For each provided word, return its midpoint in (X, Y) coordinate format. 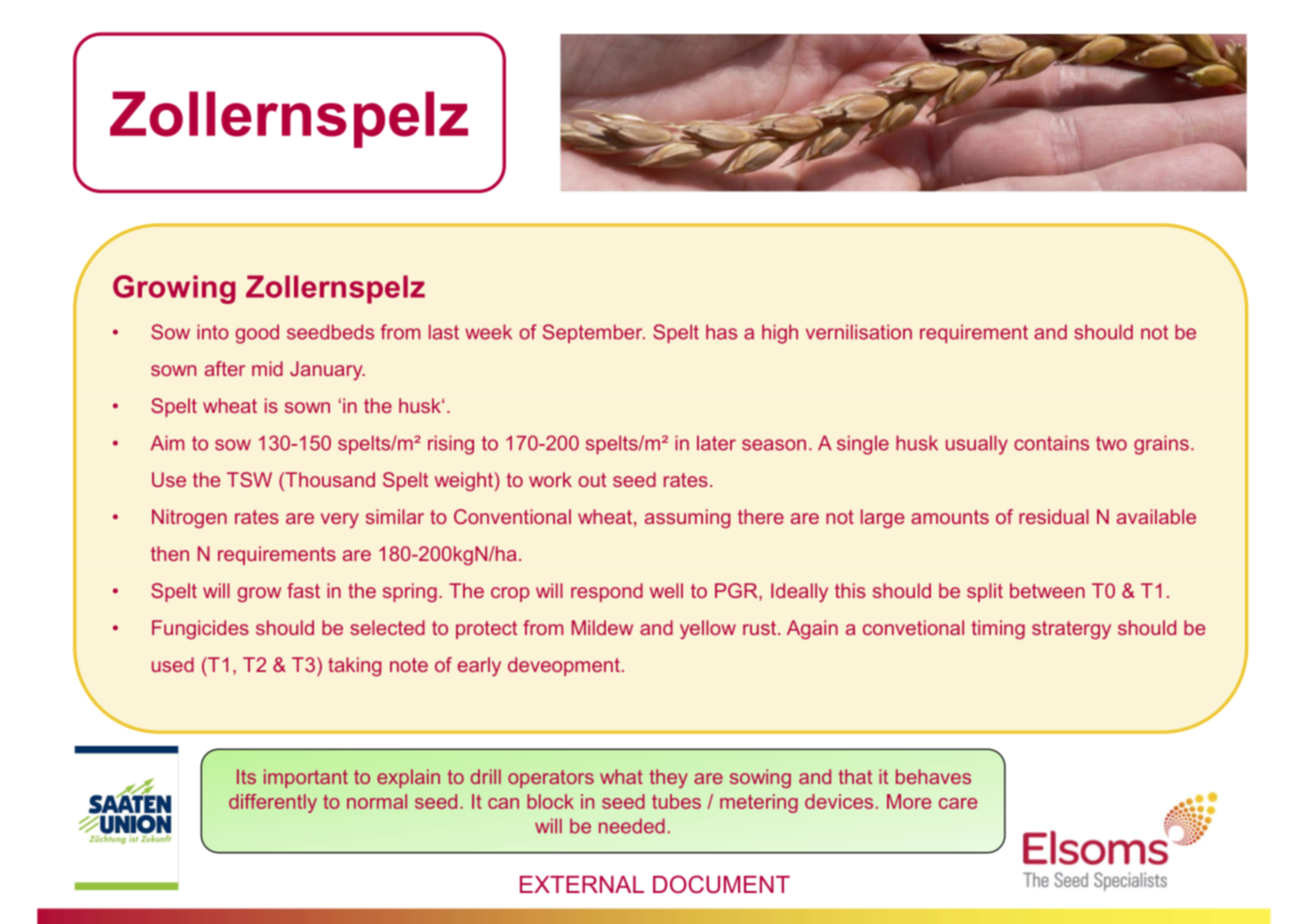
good (257, 334)
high (780, 334)
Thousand (329, 481)
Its (246, 776)
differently (273, 803)
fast (303, 590)
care (958, 803)
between (1047, 590)
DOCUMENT (721, 884)
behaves (933, 776)
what (621, 776)
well (666, 590)
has (721, 332)
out (592, 480)
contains (1051, 443)
